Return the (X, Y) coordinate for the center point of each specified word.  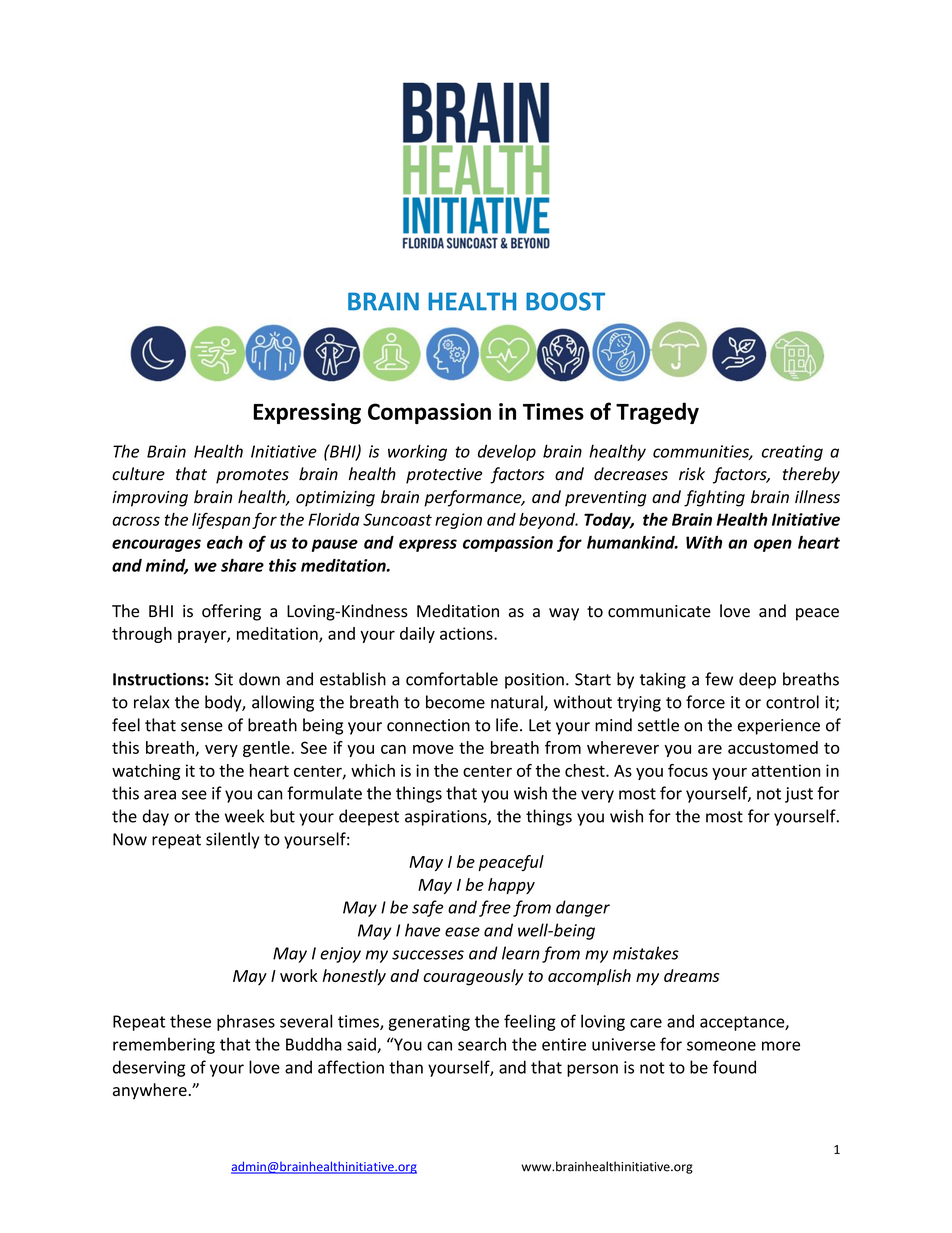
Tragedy (657, 413)
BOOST (565, 301)
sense (202, 727)
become (455, 702)
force (705, 702)
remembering (164, 1045)
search (482, 1044)
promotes (252, 476)
